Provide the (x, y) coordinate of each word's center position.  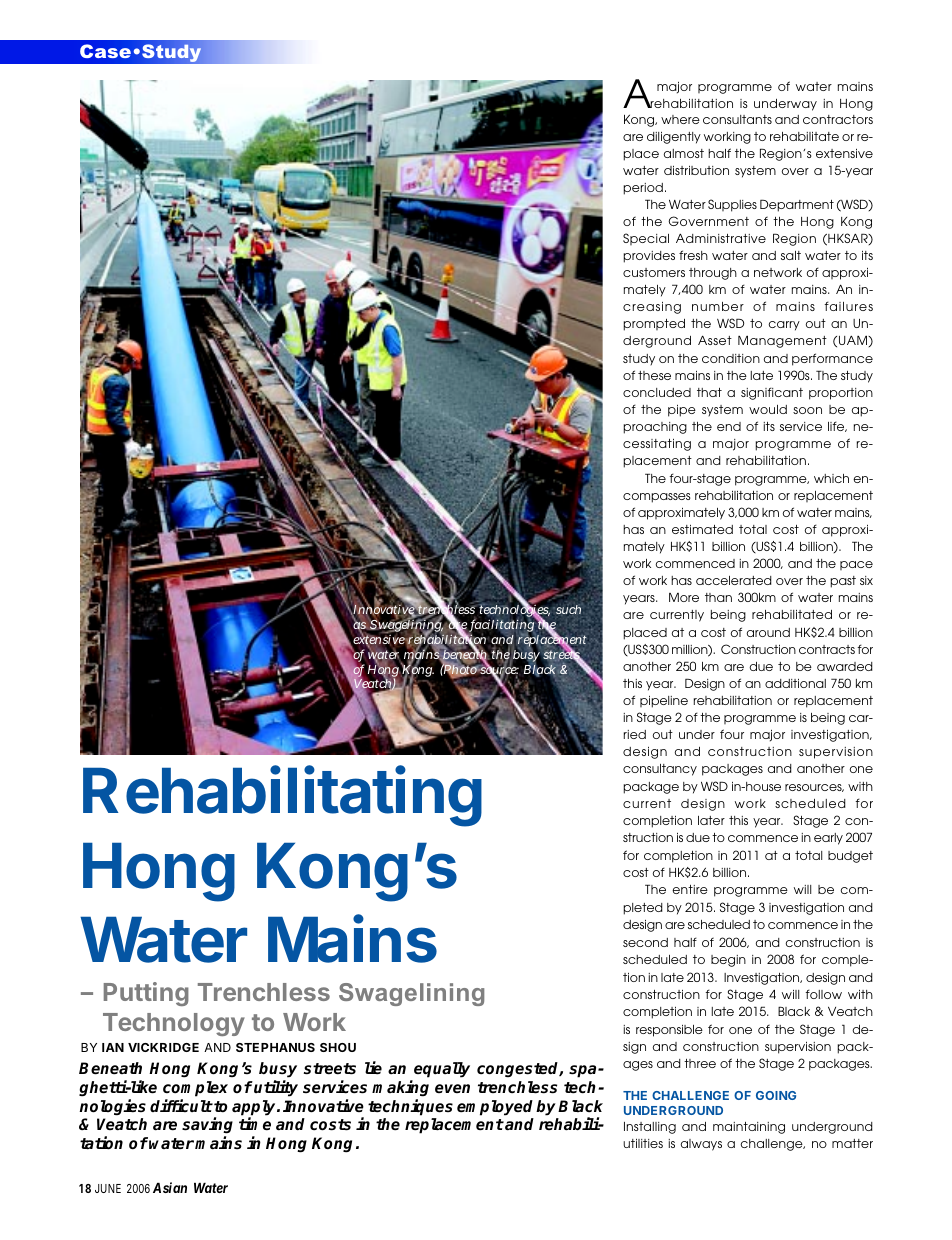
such (568, 609)
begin (728, 961)
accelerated (734, 580)
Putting (146, 994)
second (645, 942)
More (684, 597)
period (643, 189)
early (828, 839)
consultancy (660, 770)
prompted (654, 325)
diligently (674, 138)
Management (782, 341)
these (654, 375)
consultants (737, 119)
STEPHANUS (275, 1047)
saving (207, 1127)
